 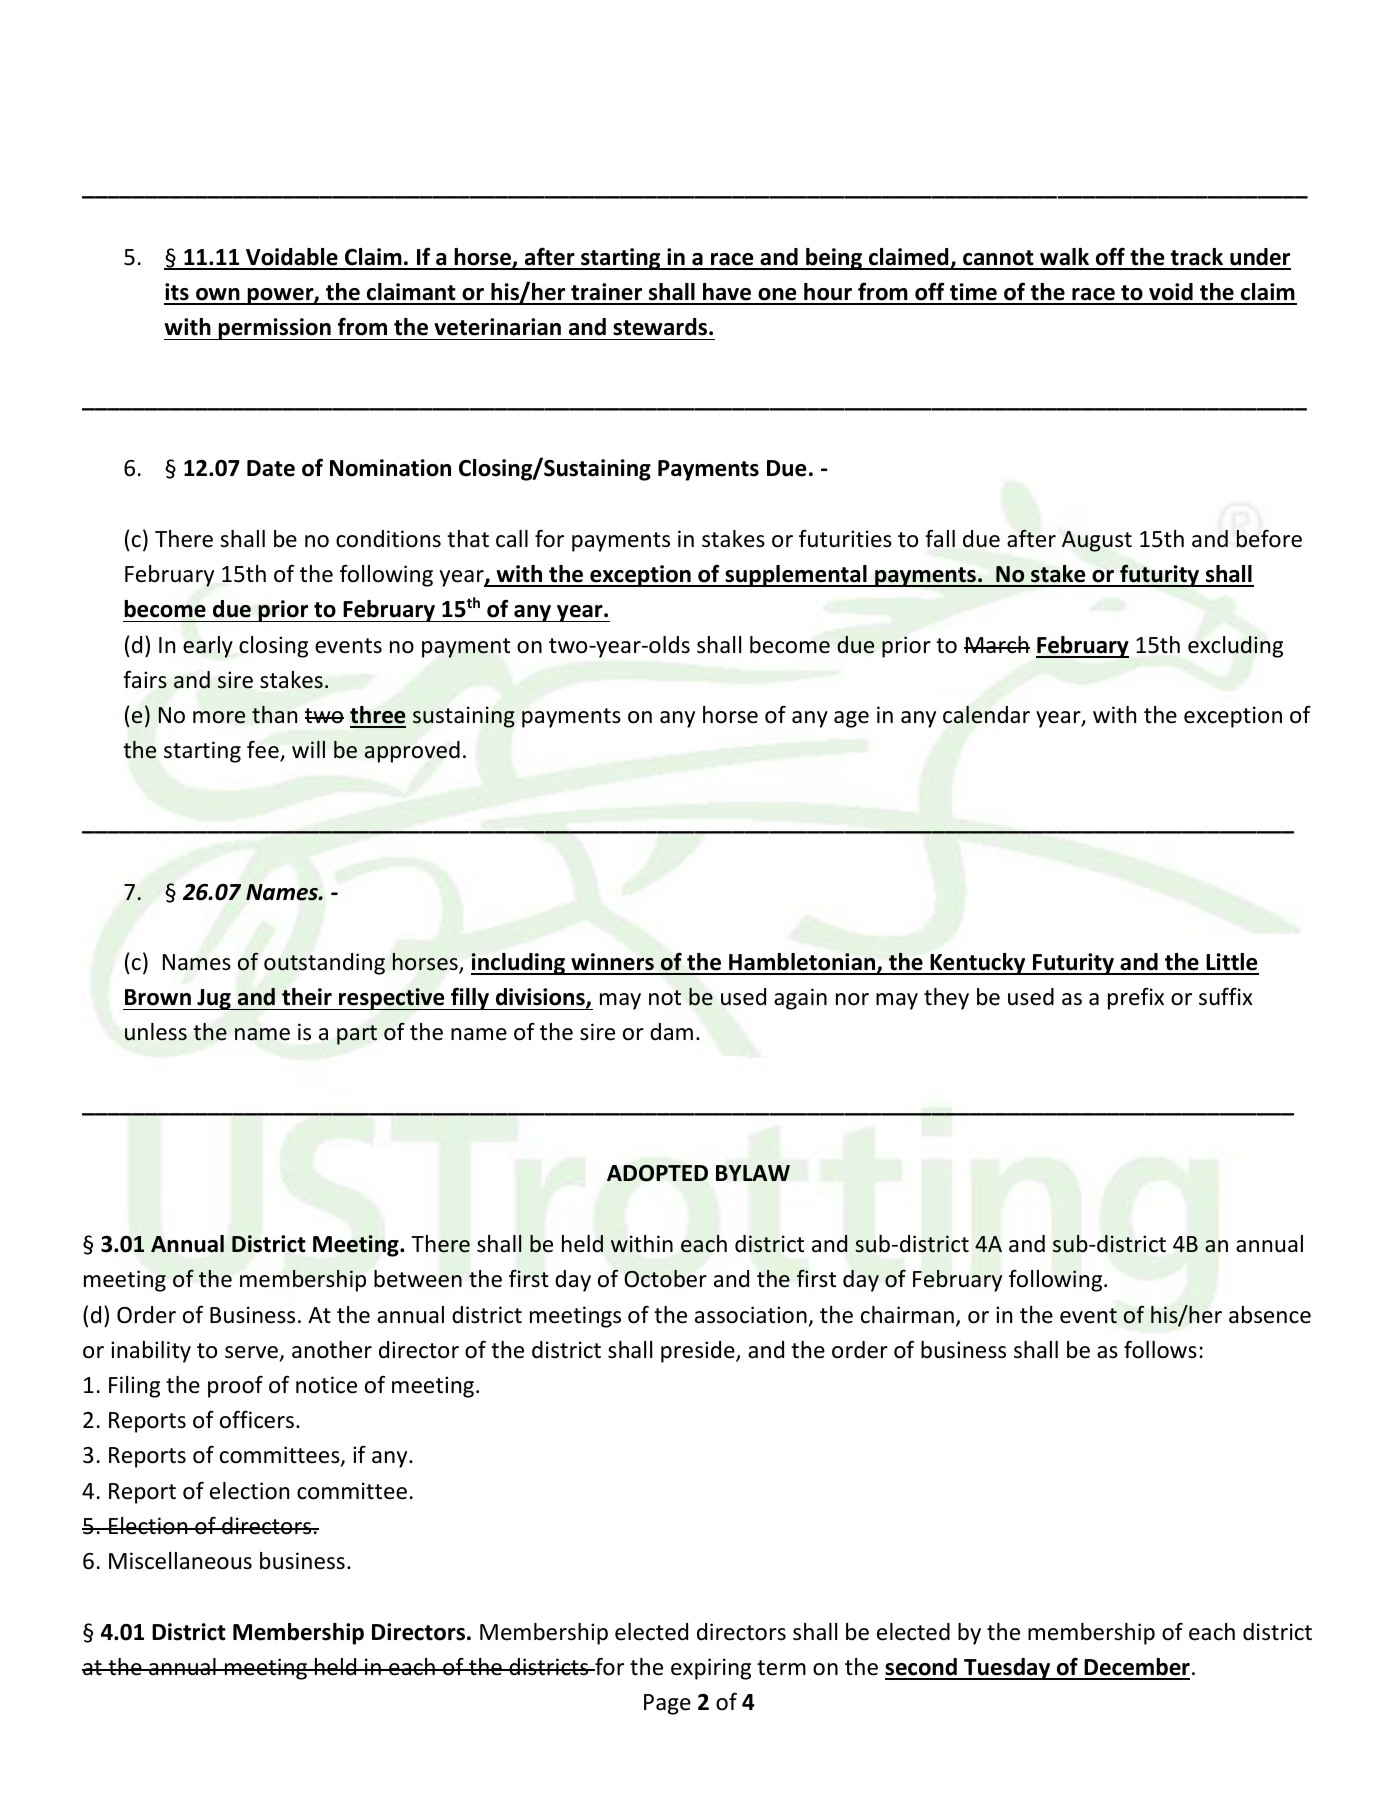 What do you see at coordinates (1235, 647) in the screenshot?
I see `excluding` at bounding box center [1235, 647].
